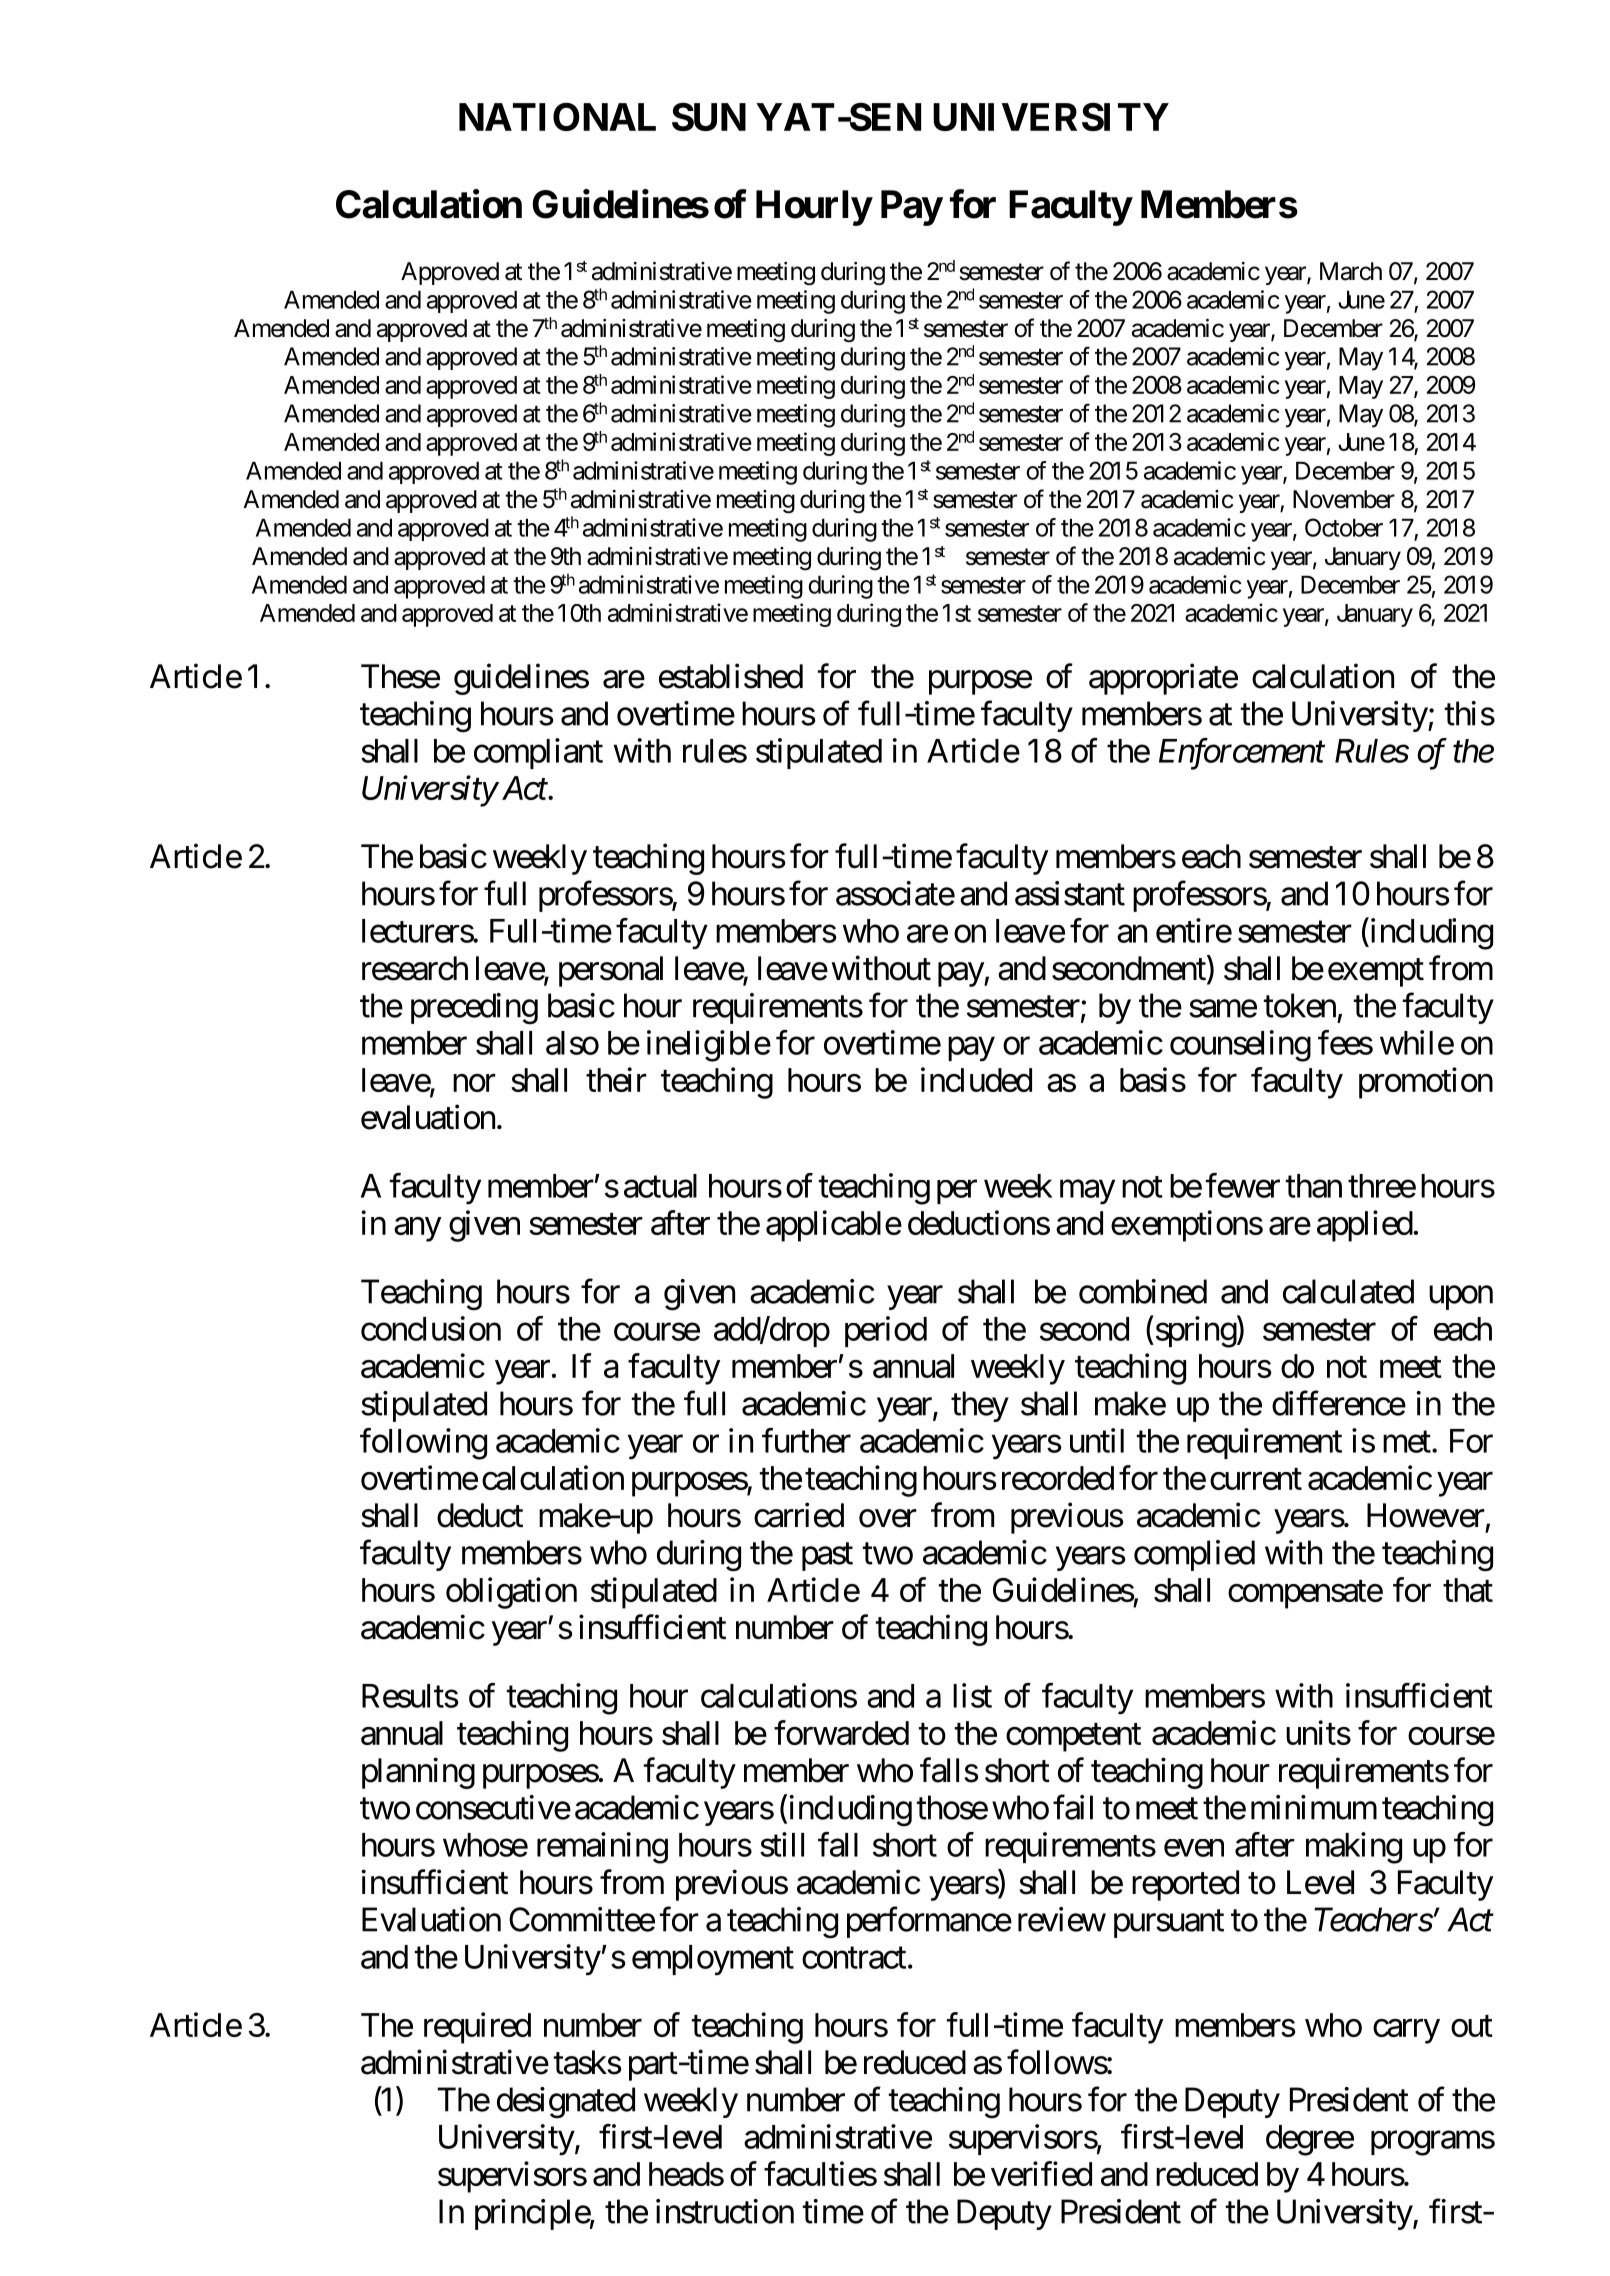 The image size is (1610, 2276). What do you see at coordinates (557, 116) in the page?
I see `NATIONAL` at bounding box center [557, 116].
